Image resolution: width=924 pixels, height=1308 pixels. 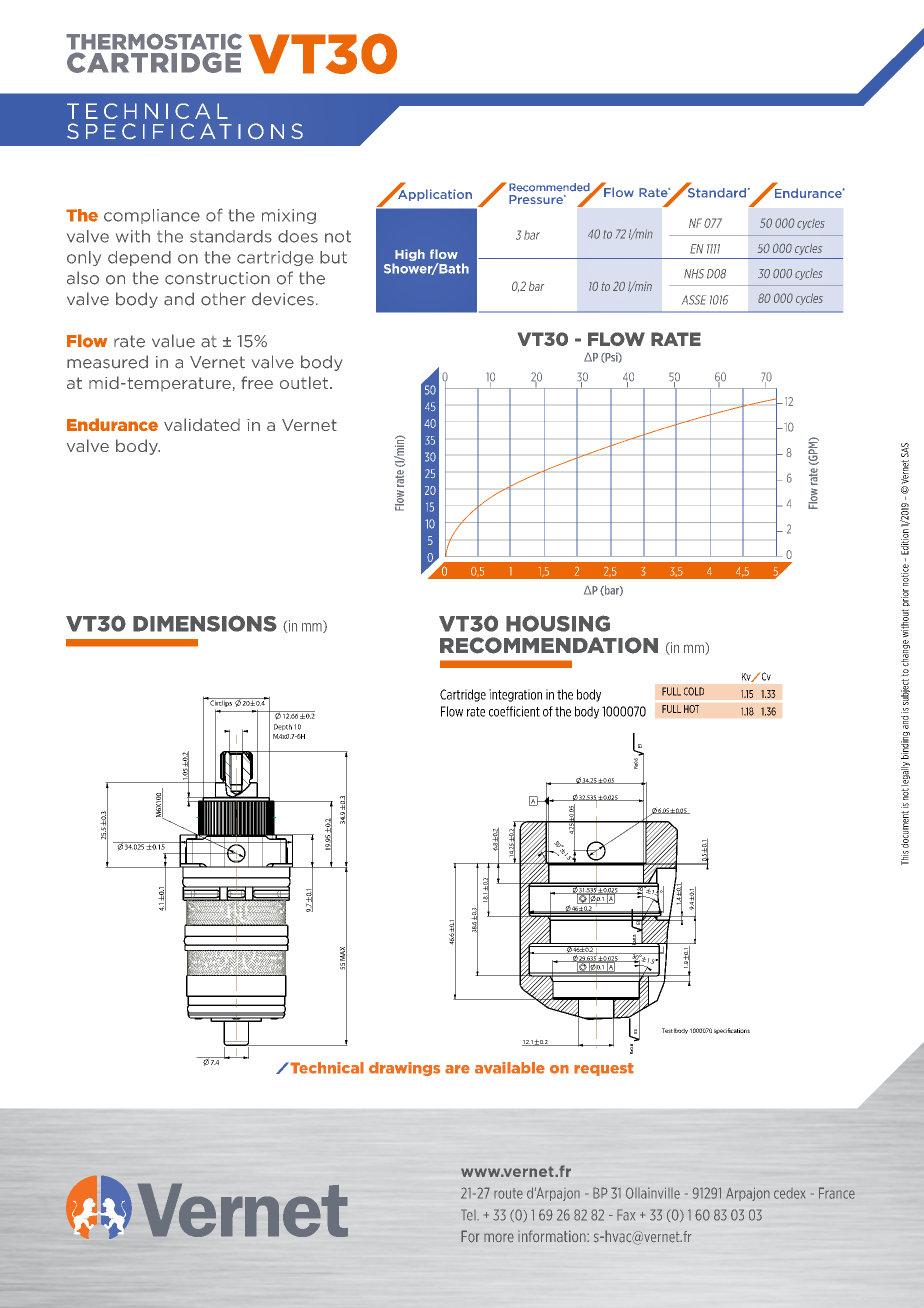 What do you see at coordinates (508, 1193) in the screenshot?
I see `route` at bounding box center [508, 1193].
